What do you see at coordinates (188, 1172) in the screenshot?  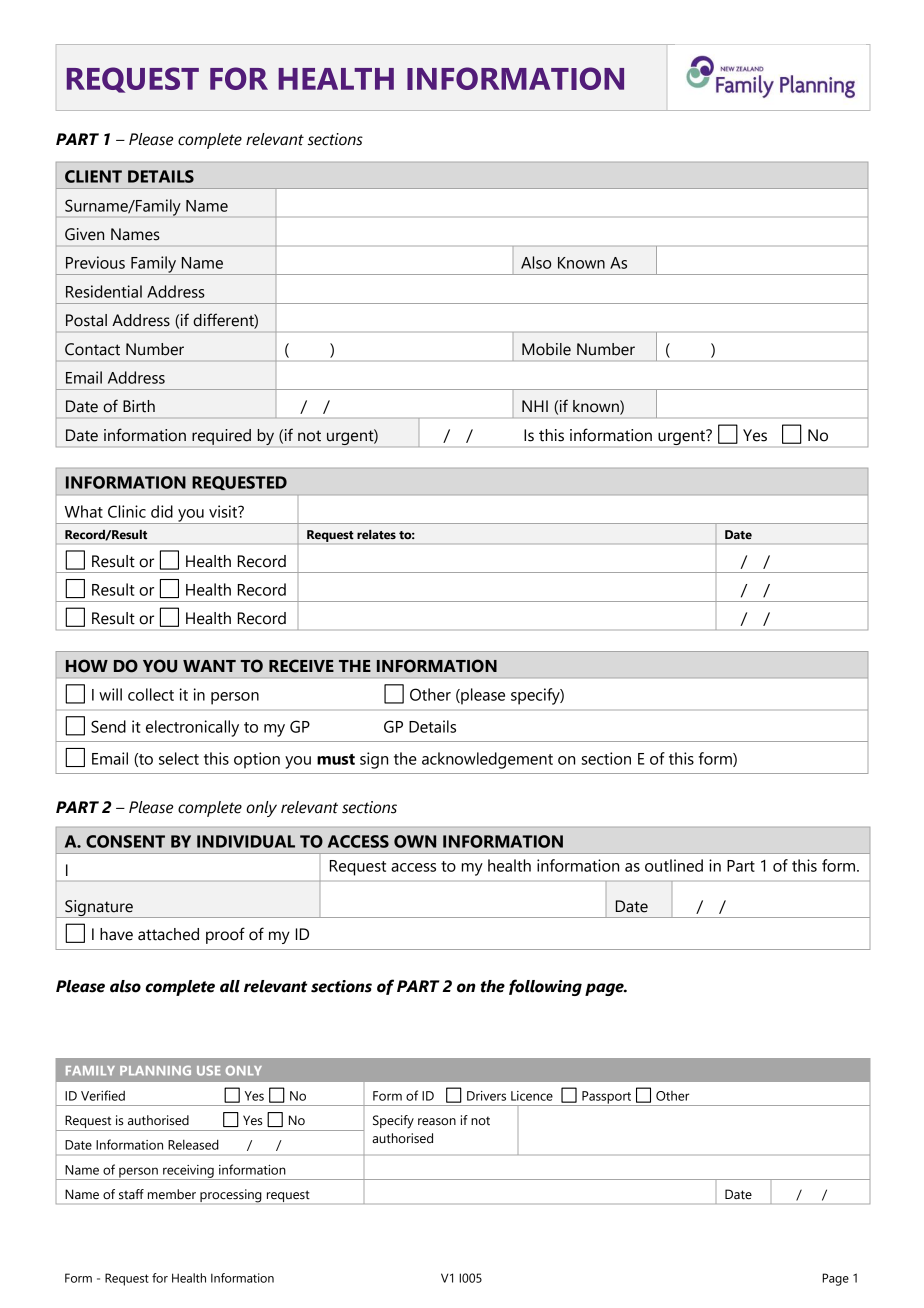 I see `receiving` at bounding box center [188, 1172].
